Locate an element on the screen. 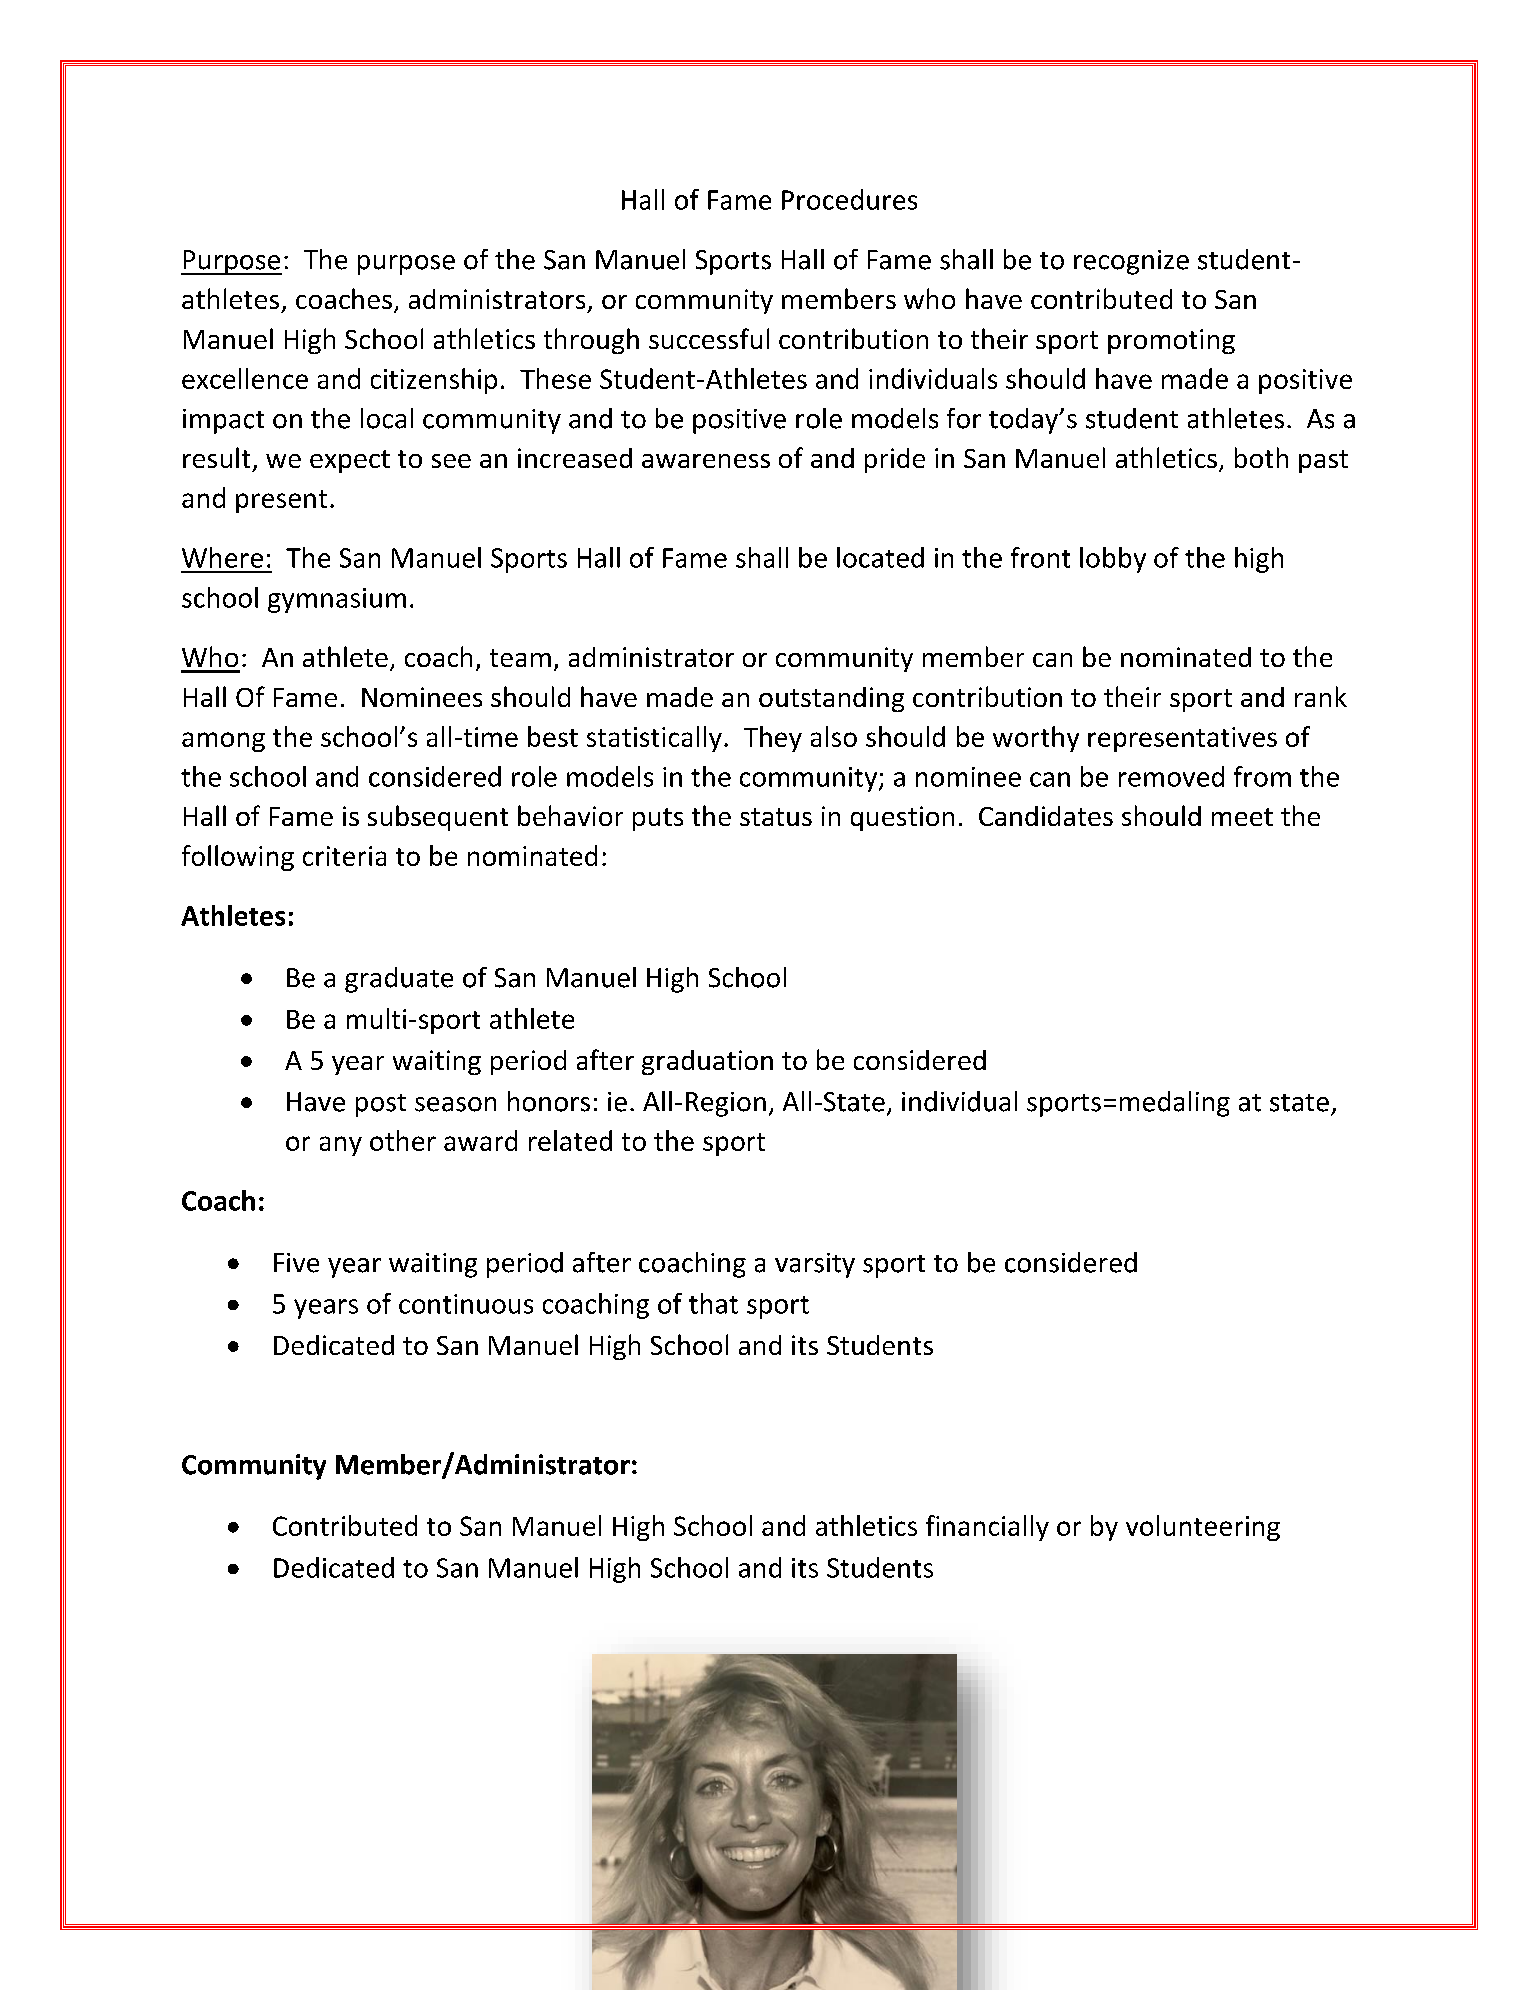 The height and width of the screenshot is (1990, 1538). citizenship is located at coordinates (434, 381).
